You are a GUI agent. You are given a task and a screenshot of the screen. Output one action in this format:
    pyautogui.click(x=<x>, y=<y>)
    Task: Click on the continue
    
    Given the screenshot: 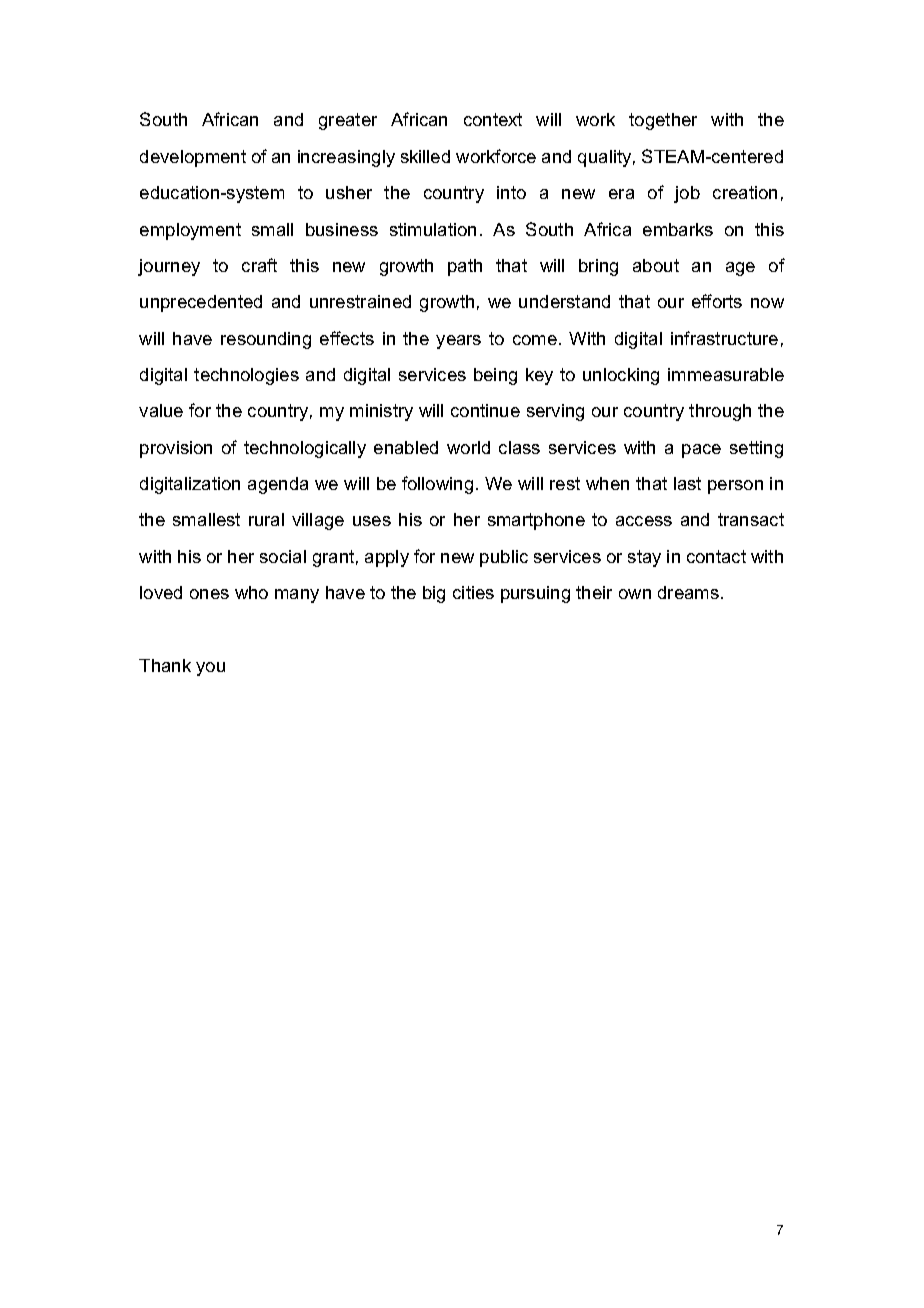 What is the action you would take?
    pyautogui.click(x=485, y=410)
